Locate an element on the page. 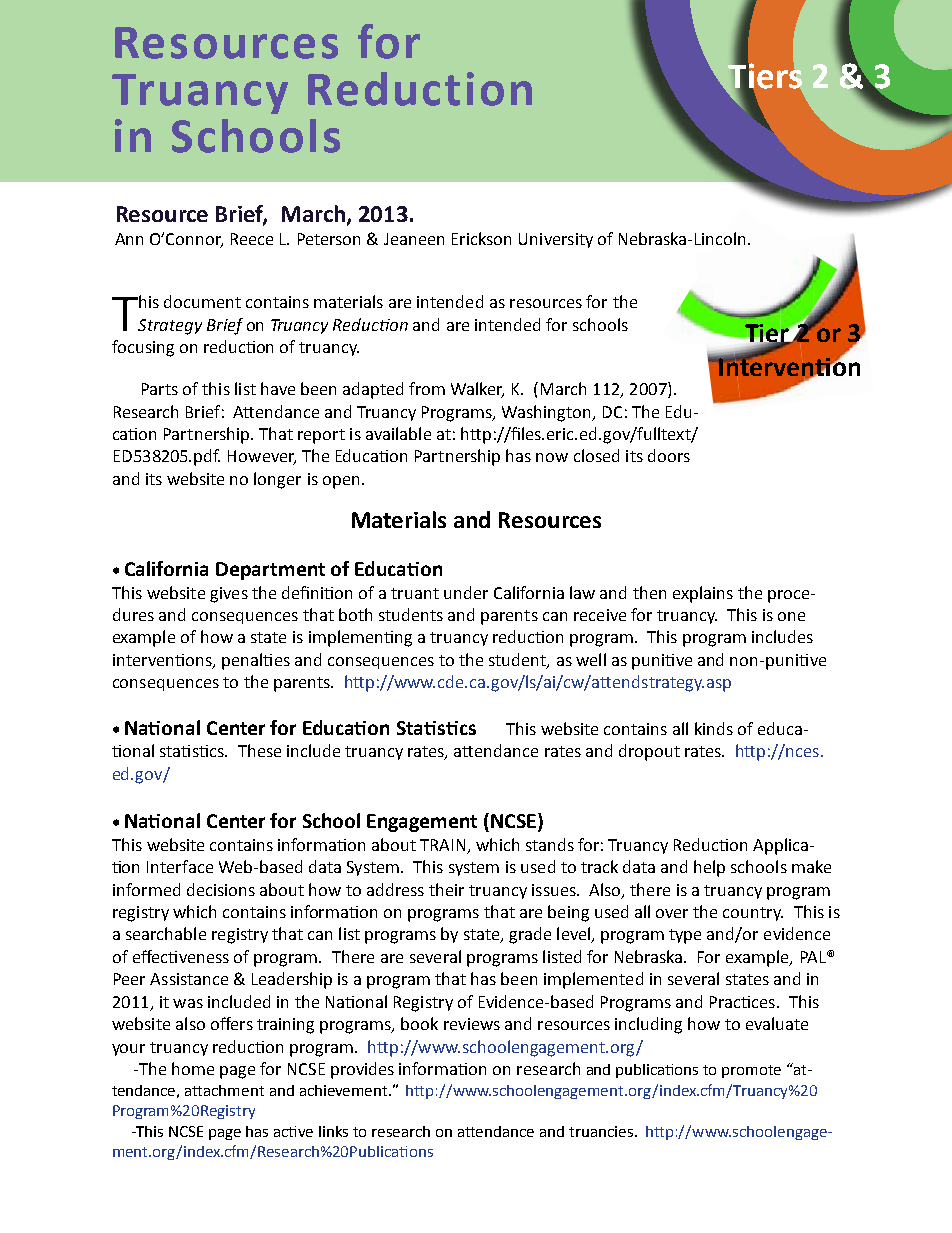 Image resolution: width=952 pixels, height=1233 pixels. promote is located at coordinates (751, 1071).
